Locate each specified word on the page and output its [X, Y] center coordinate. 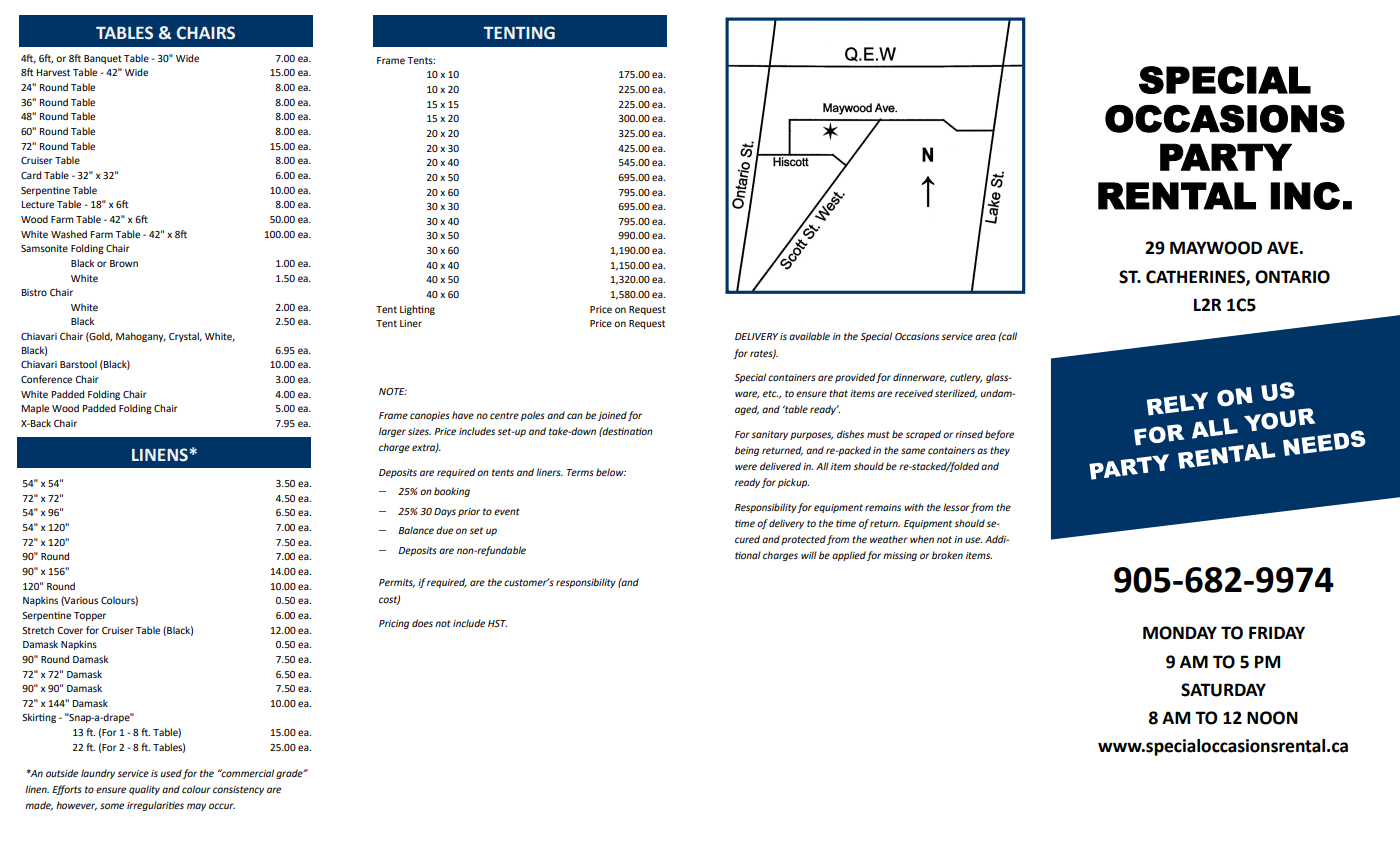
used [171, 773]
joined [612, 416]
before [999, 435]
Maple [35, 409]
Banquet [103, 59]
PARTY [1226, 157]
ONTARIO [1292, 277]
